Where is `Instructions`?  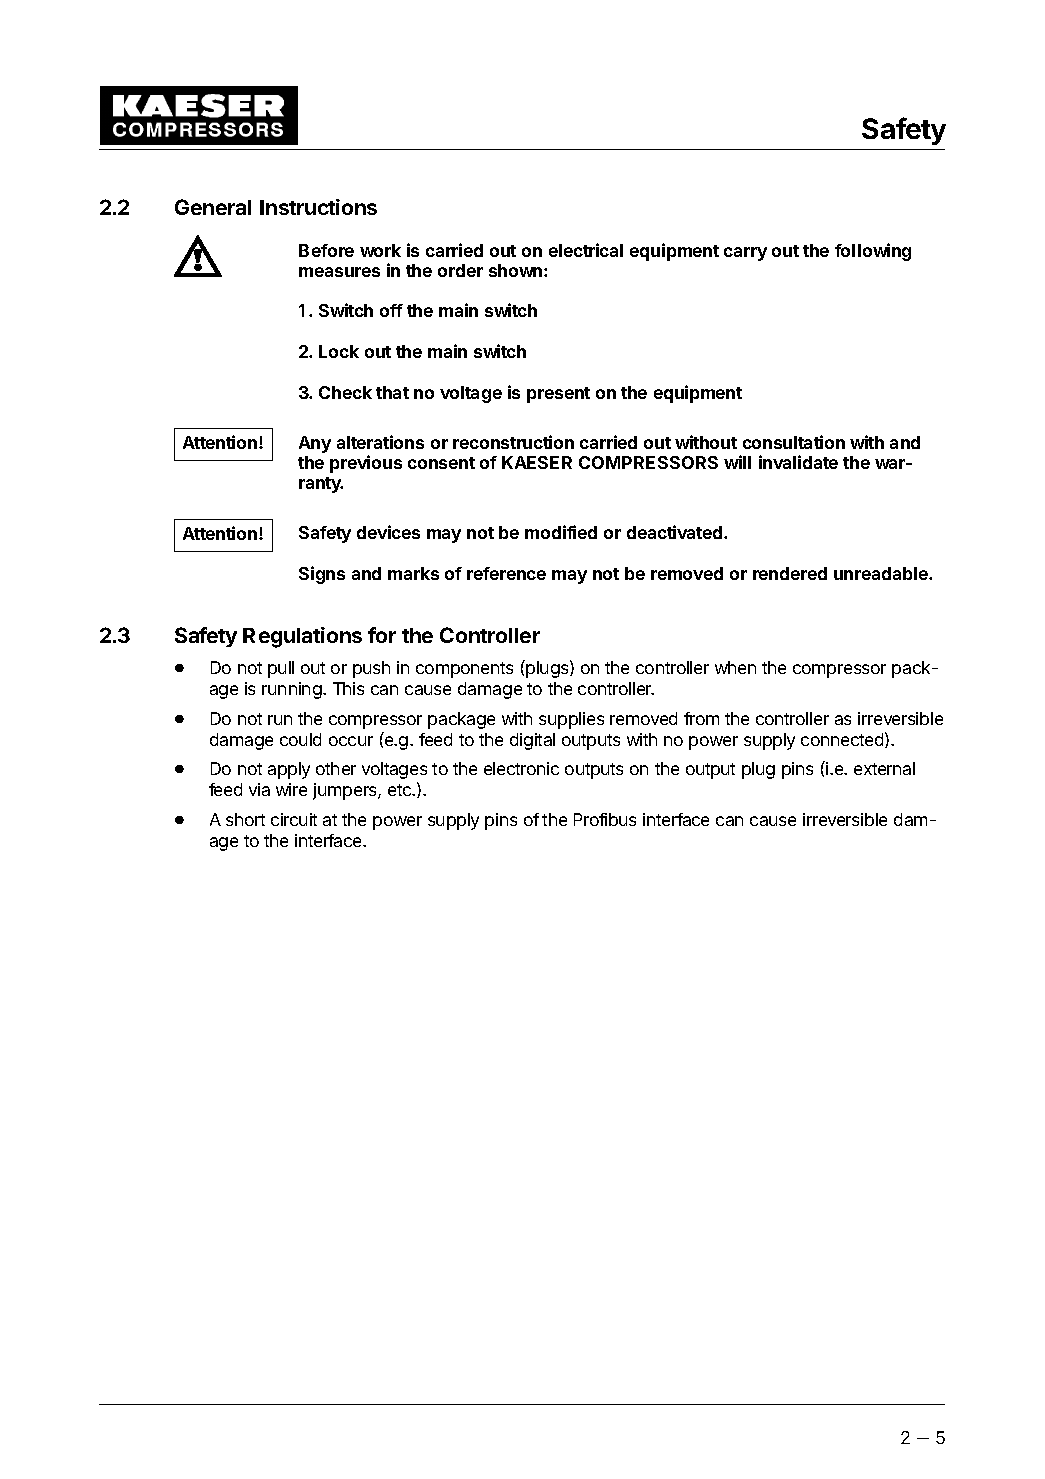
Instructions is located at coordinates (318, 207).
